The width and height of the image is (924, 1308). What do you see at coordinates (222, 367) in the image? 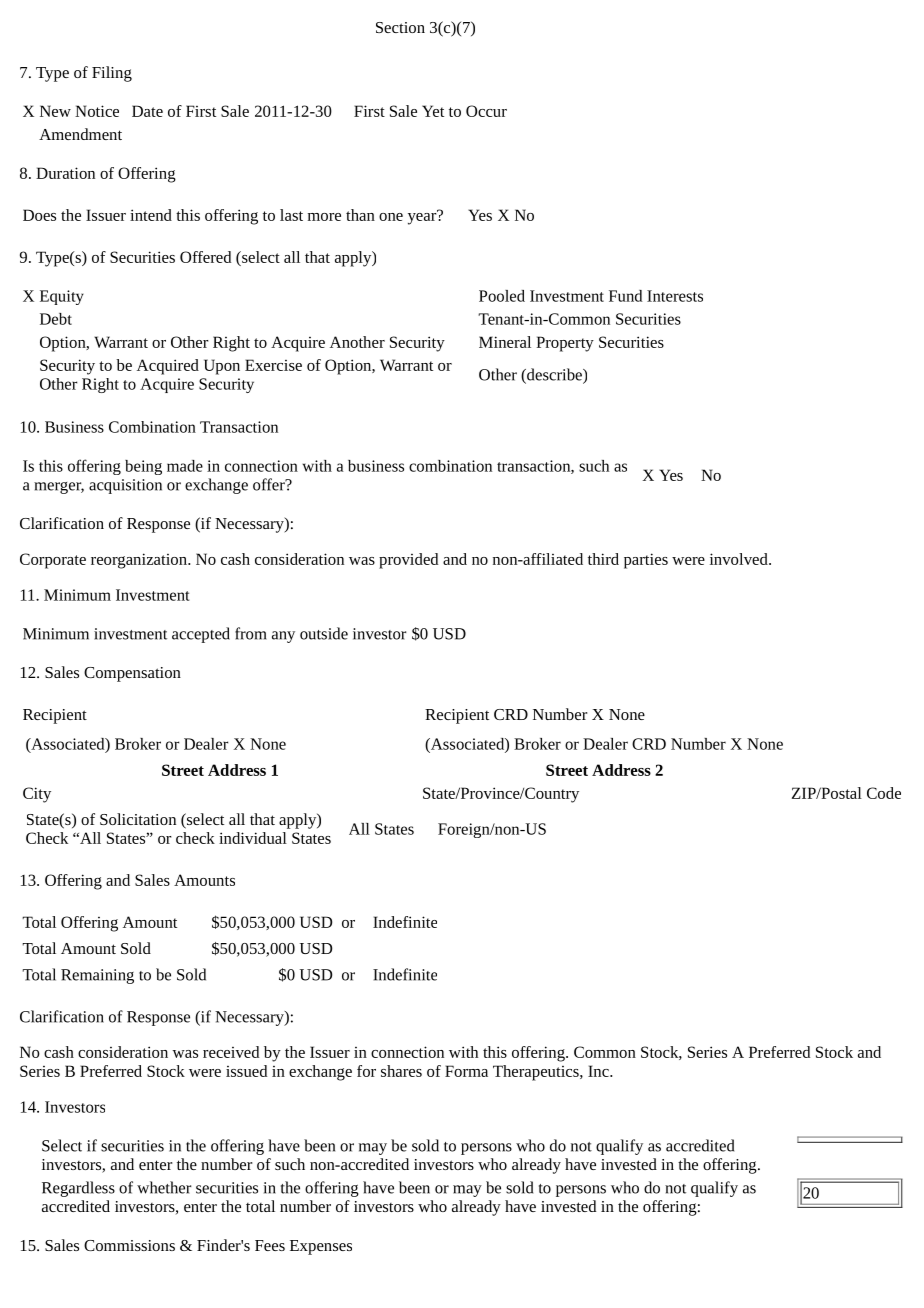
I see `Upon` at bounding box center [222, 367].
